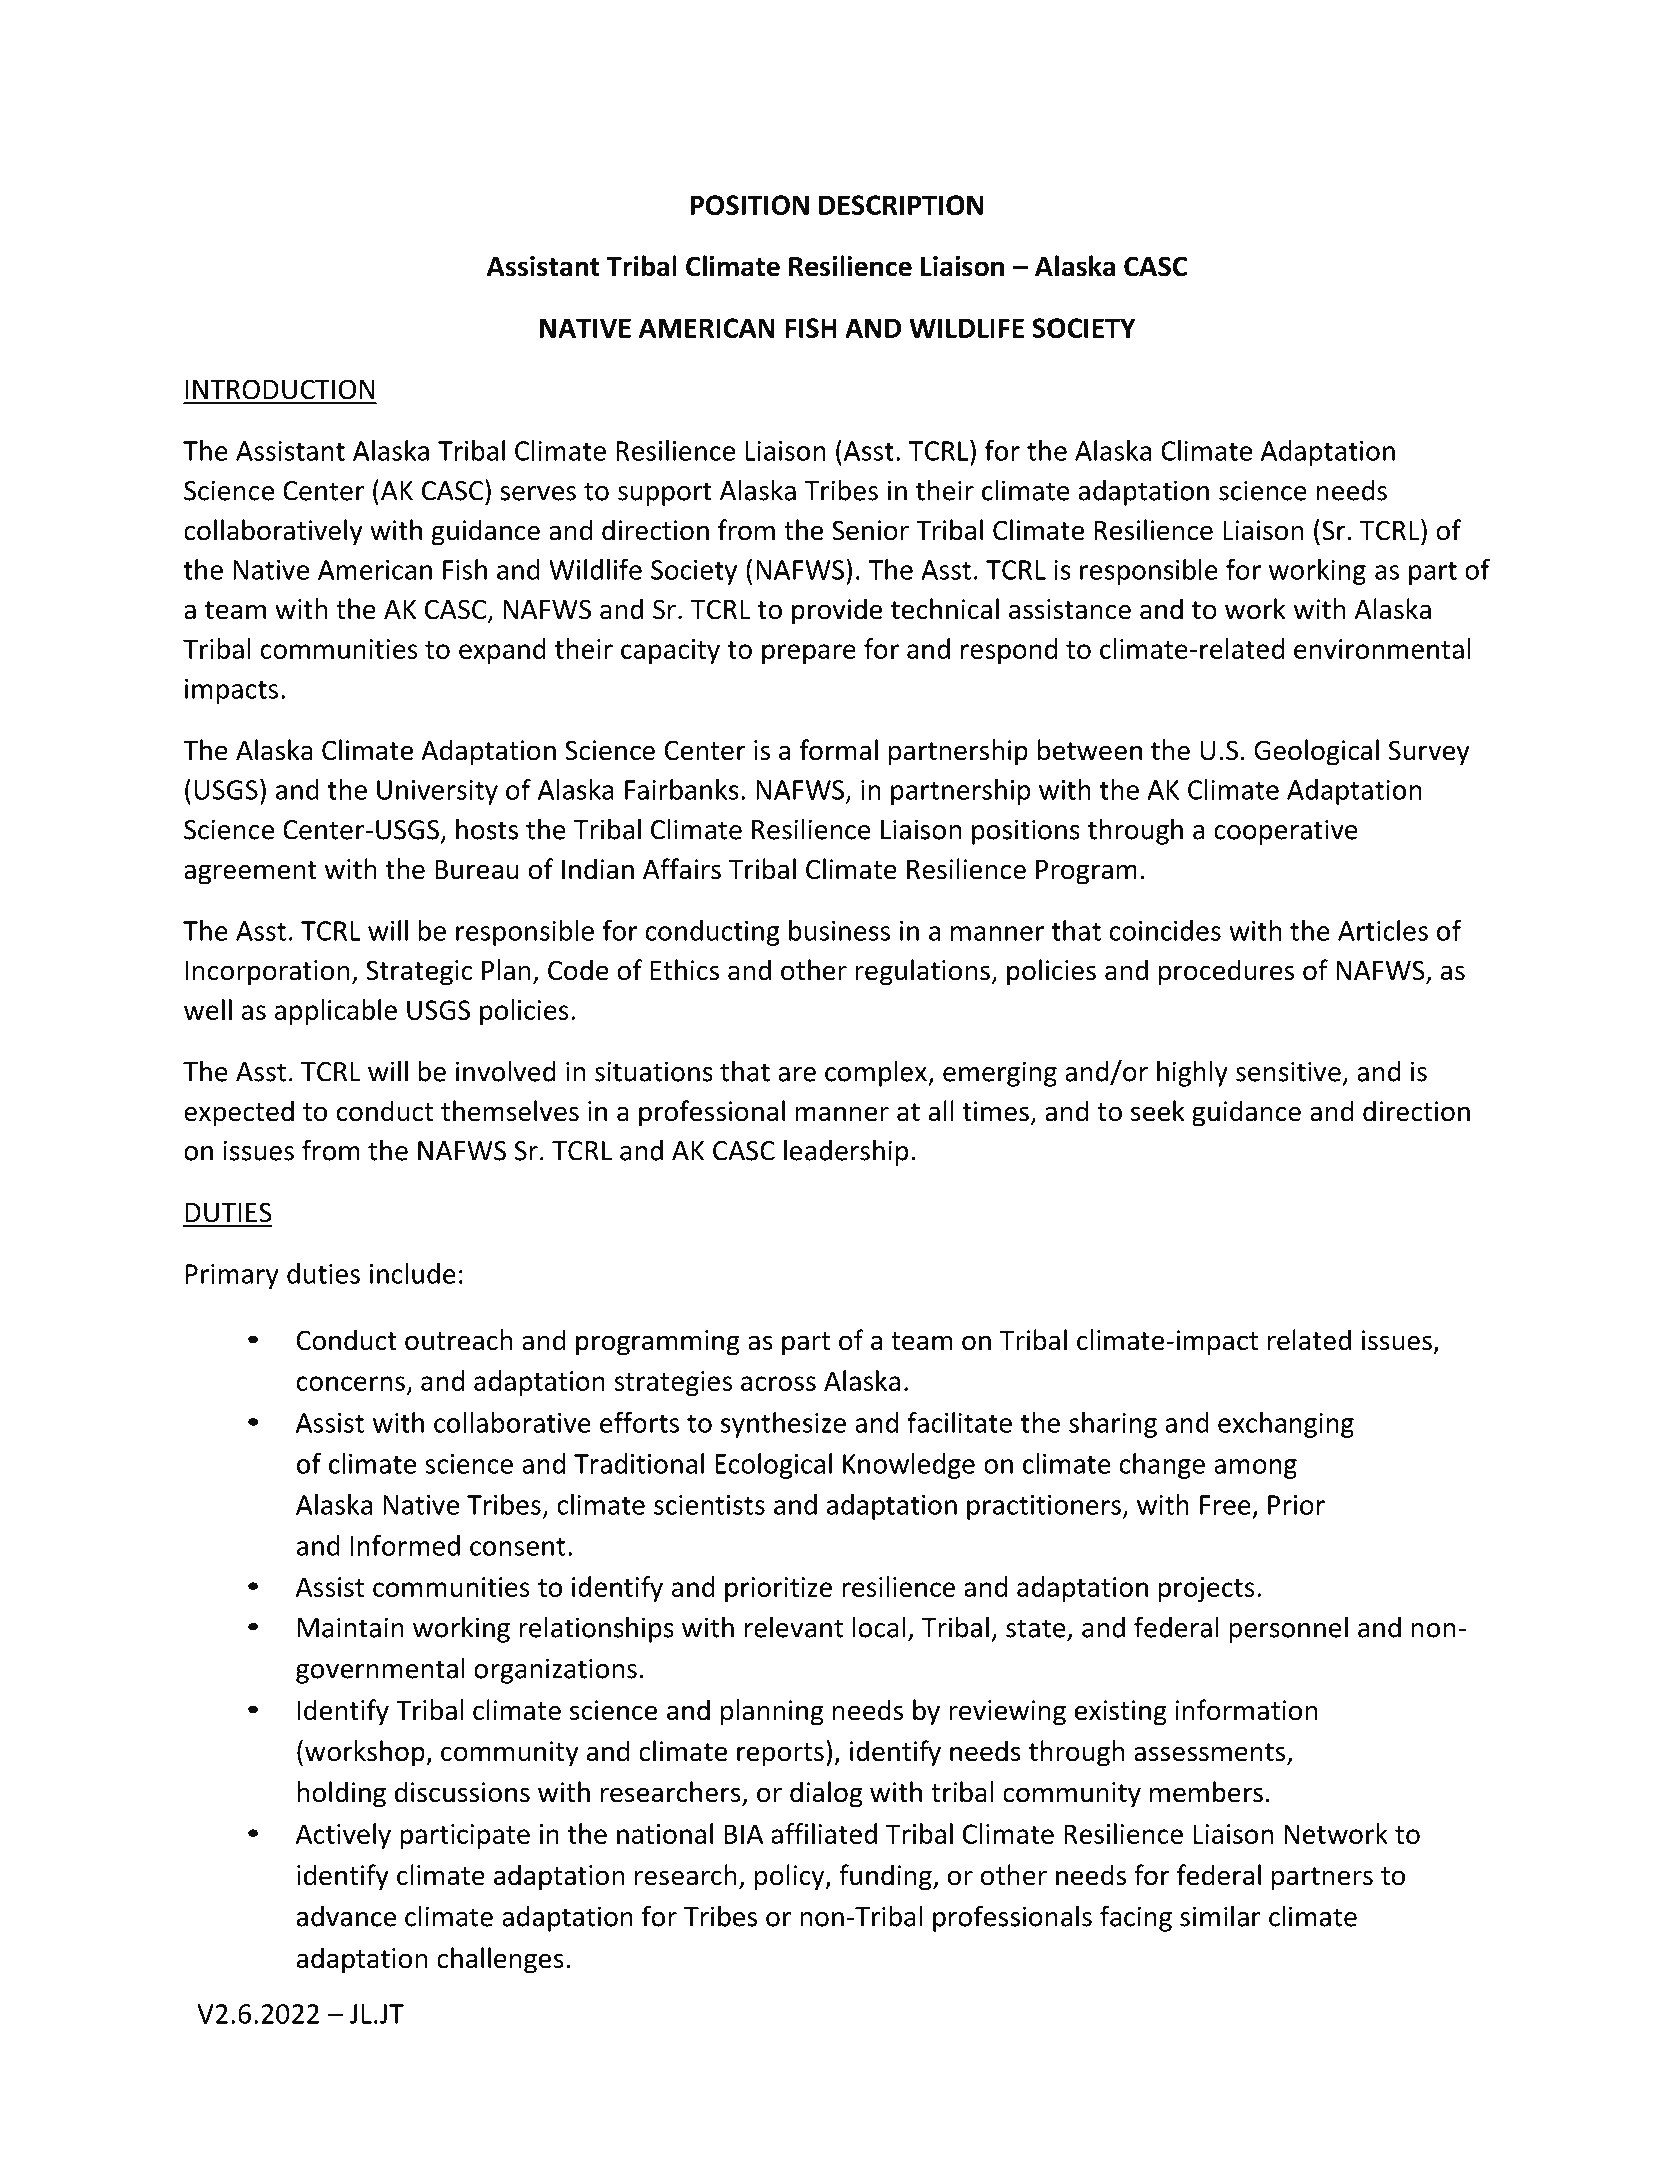 The image size is (1674, 2166). I want to click on serves, so click(538, 493).
